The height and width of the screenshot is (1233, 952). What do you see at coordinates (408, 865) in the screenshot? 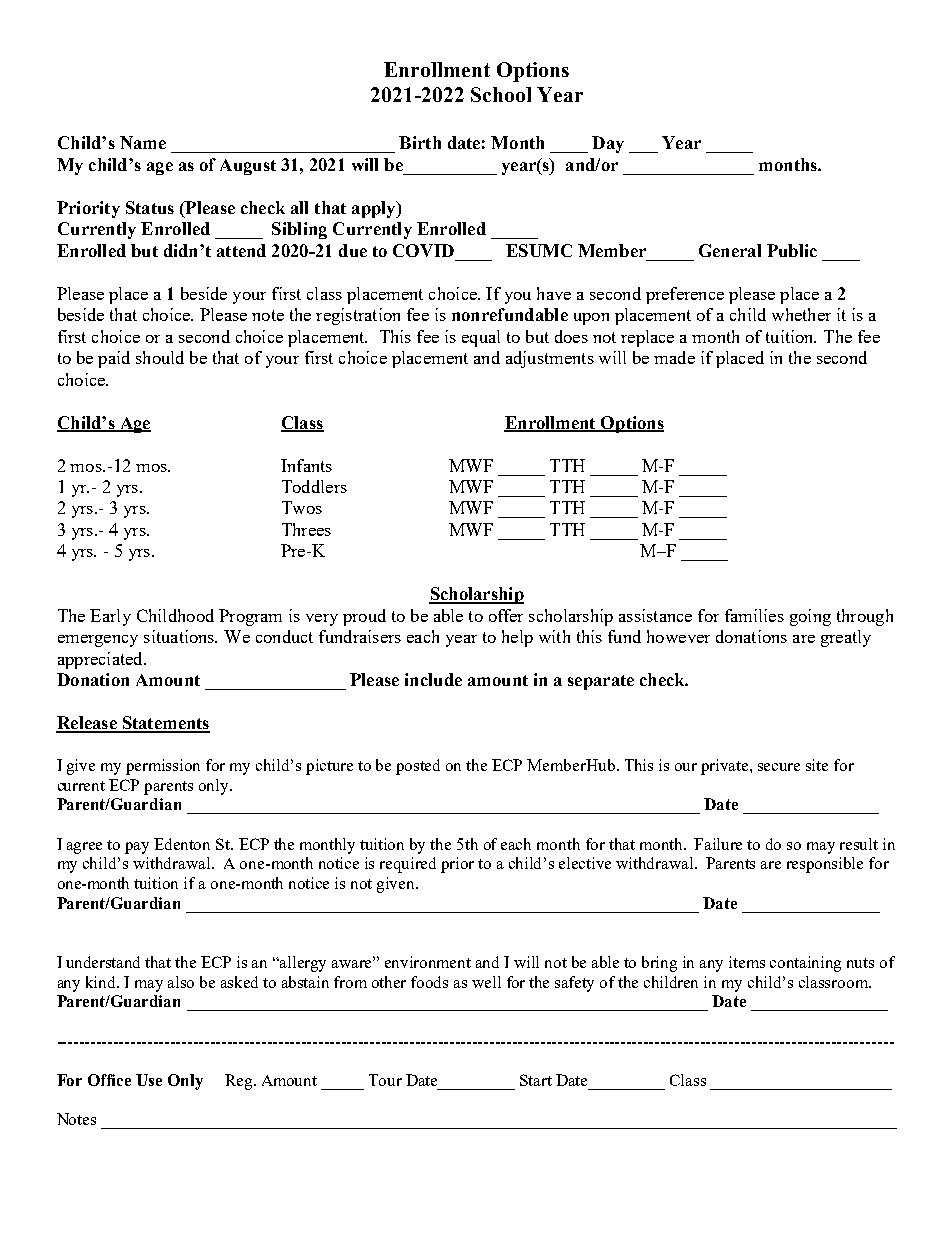
I see `required` at bounding box center [408, 865].
